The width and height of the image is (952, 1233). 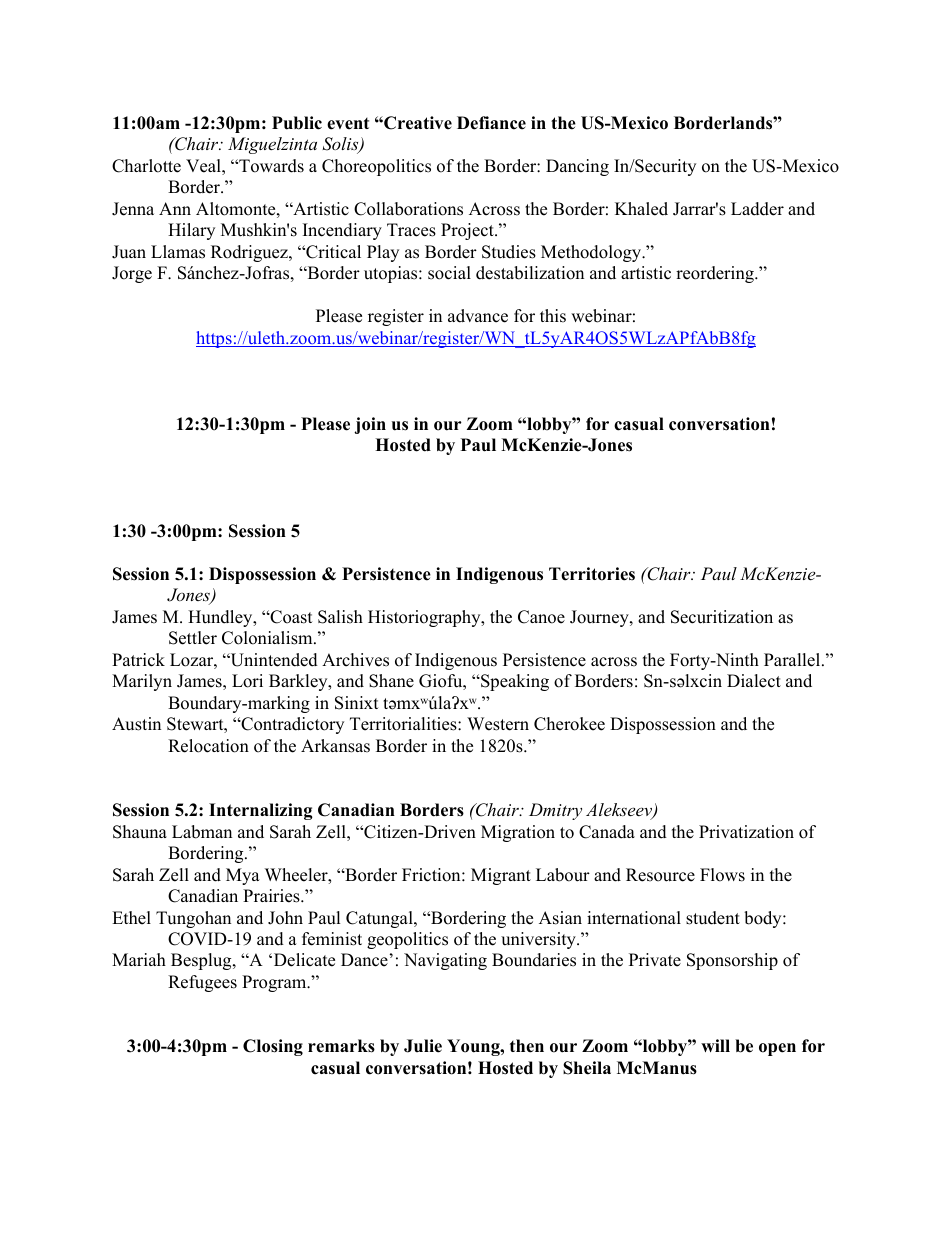 I want to click on Ladder, so click(x=757, y=209).
